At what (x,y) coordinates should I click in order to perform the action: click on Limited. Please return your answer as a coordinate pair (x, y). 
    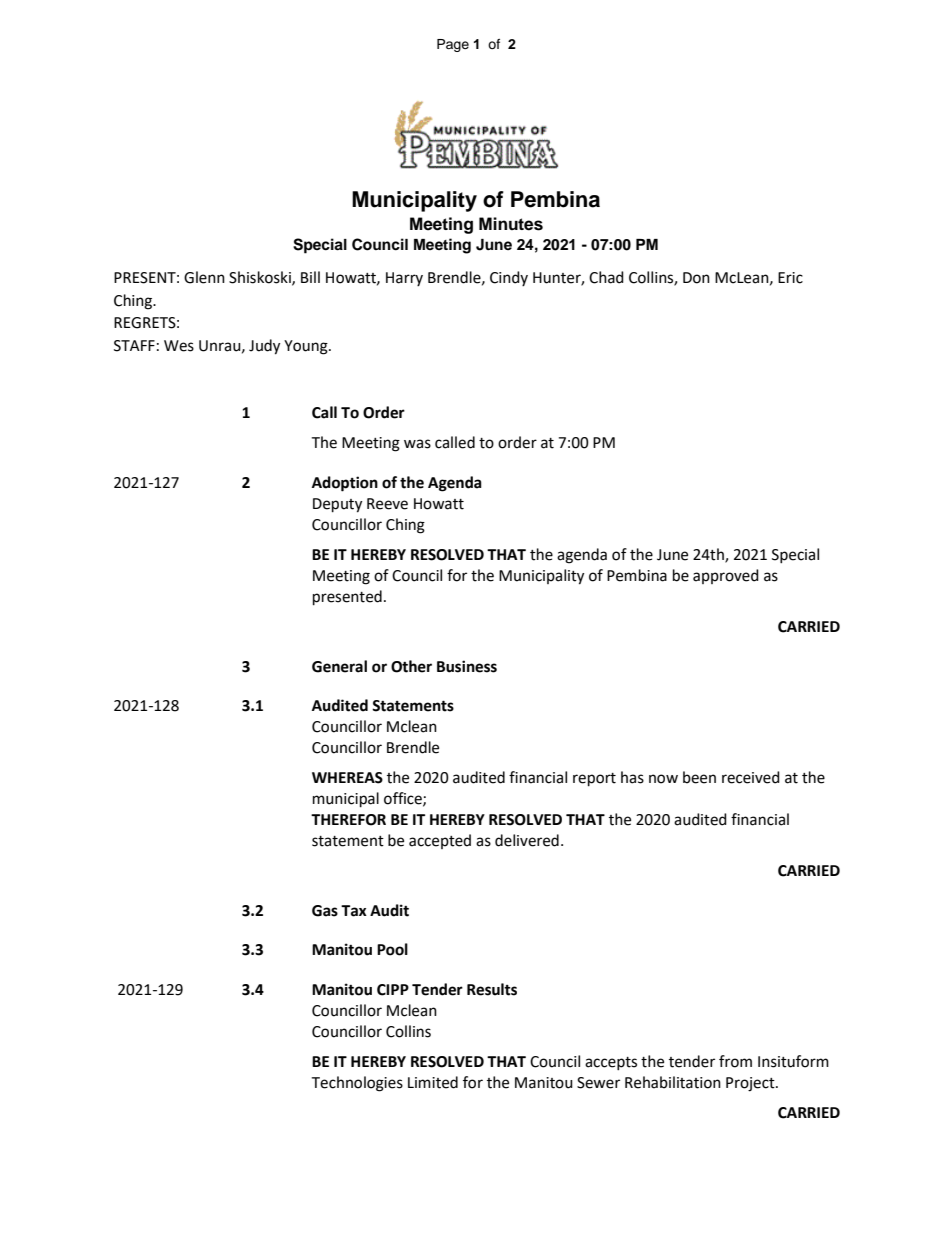
    Looking at the image, I should click on (433, 1082).
